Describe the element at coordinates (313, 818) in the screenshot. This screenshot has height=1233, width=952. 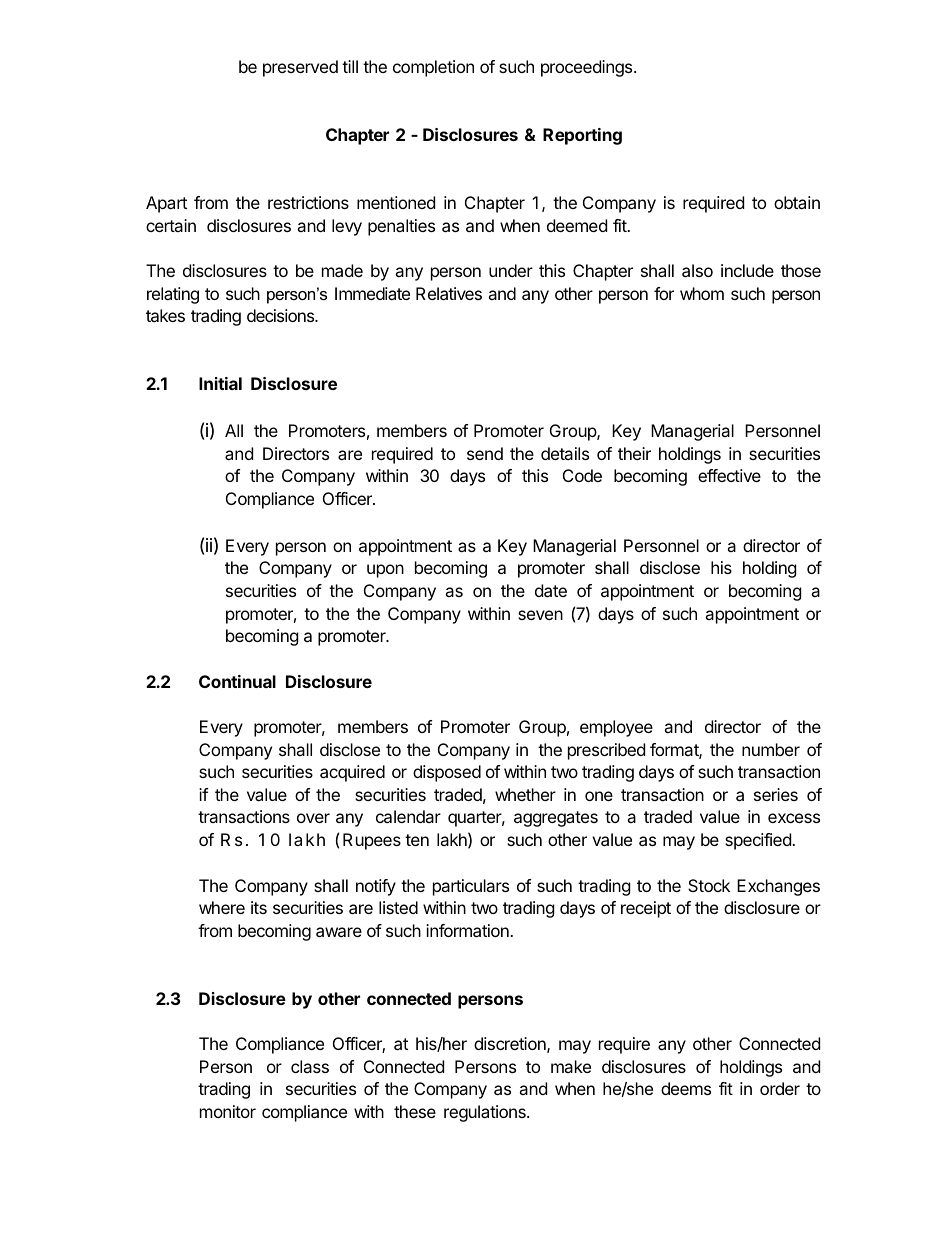
I see `over` at that location.
